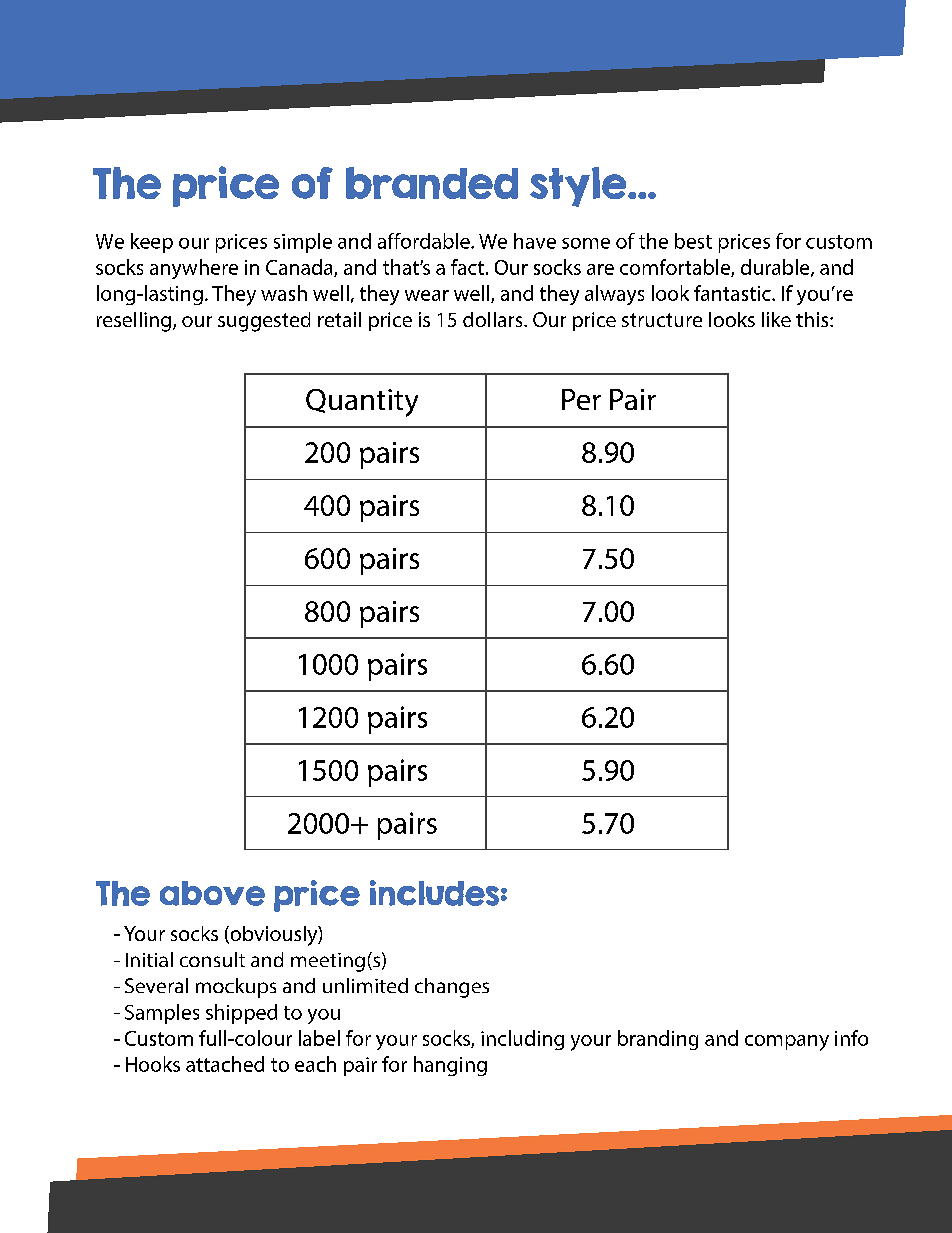 This page has width=952, height=1233. What do you see at coordinates (581, 399) in the page?
I see `Per` at bounding box center [581, 399].
